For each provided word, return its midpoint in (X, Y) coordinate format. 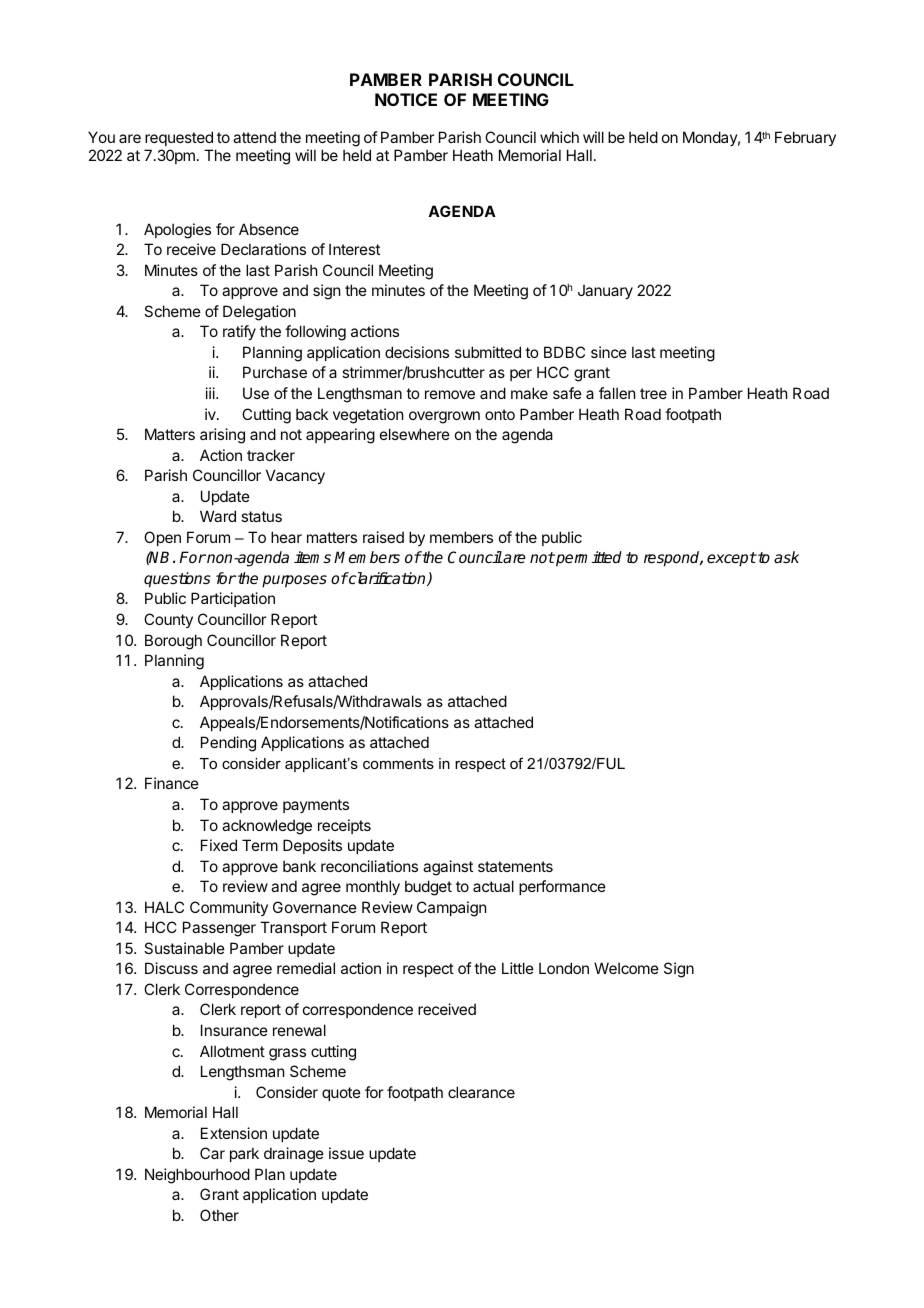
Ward (218, 516)
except (731, 559)
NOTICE (406, 99)
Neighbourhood (197, 1176)
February (805, 138)
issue (346, 1153)
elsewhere (415, 434)
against (448, 868)
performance (562, 887)
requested (179, 140)
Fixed (219, 845)
